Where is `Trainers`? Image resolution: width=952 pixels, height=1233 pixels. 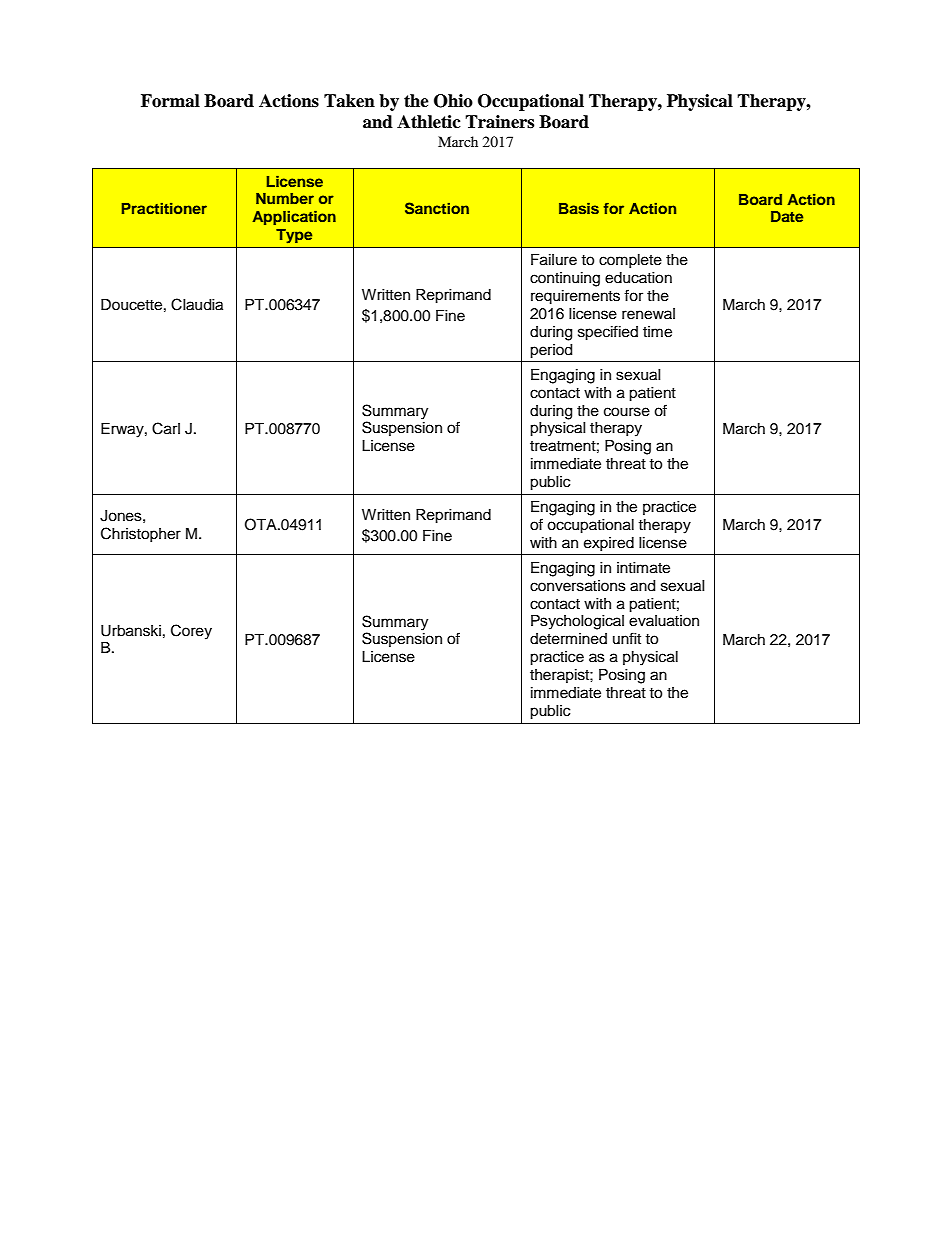 Trainers is located at coordinates (499, 122).
